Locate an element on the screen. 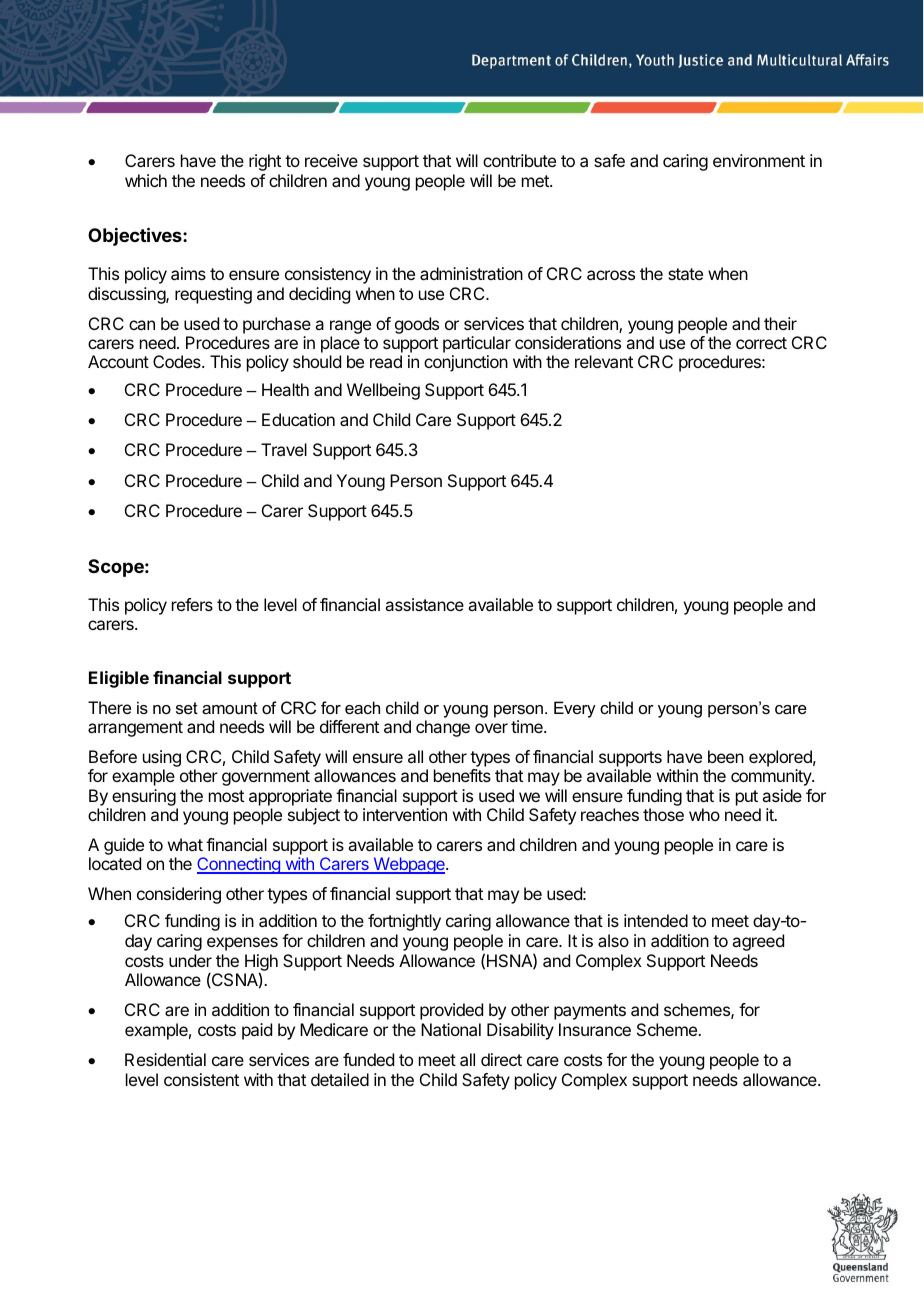 This screenshot has height=1308, width=924. which is located at coordinates (146, 180).
